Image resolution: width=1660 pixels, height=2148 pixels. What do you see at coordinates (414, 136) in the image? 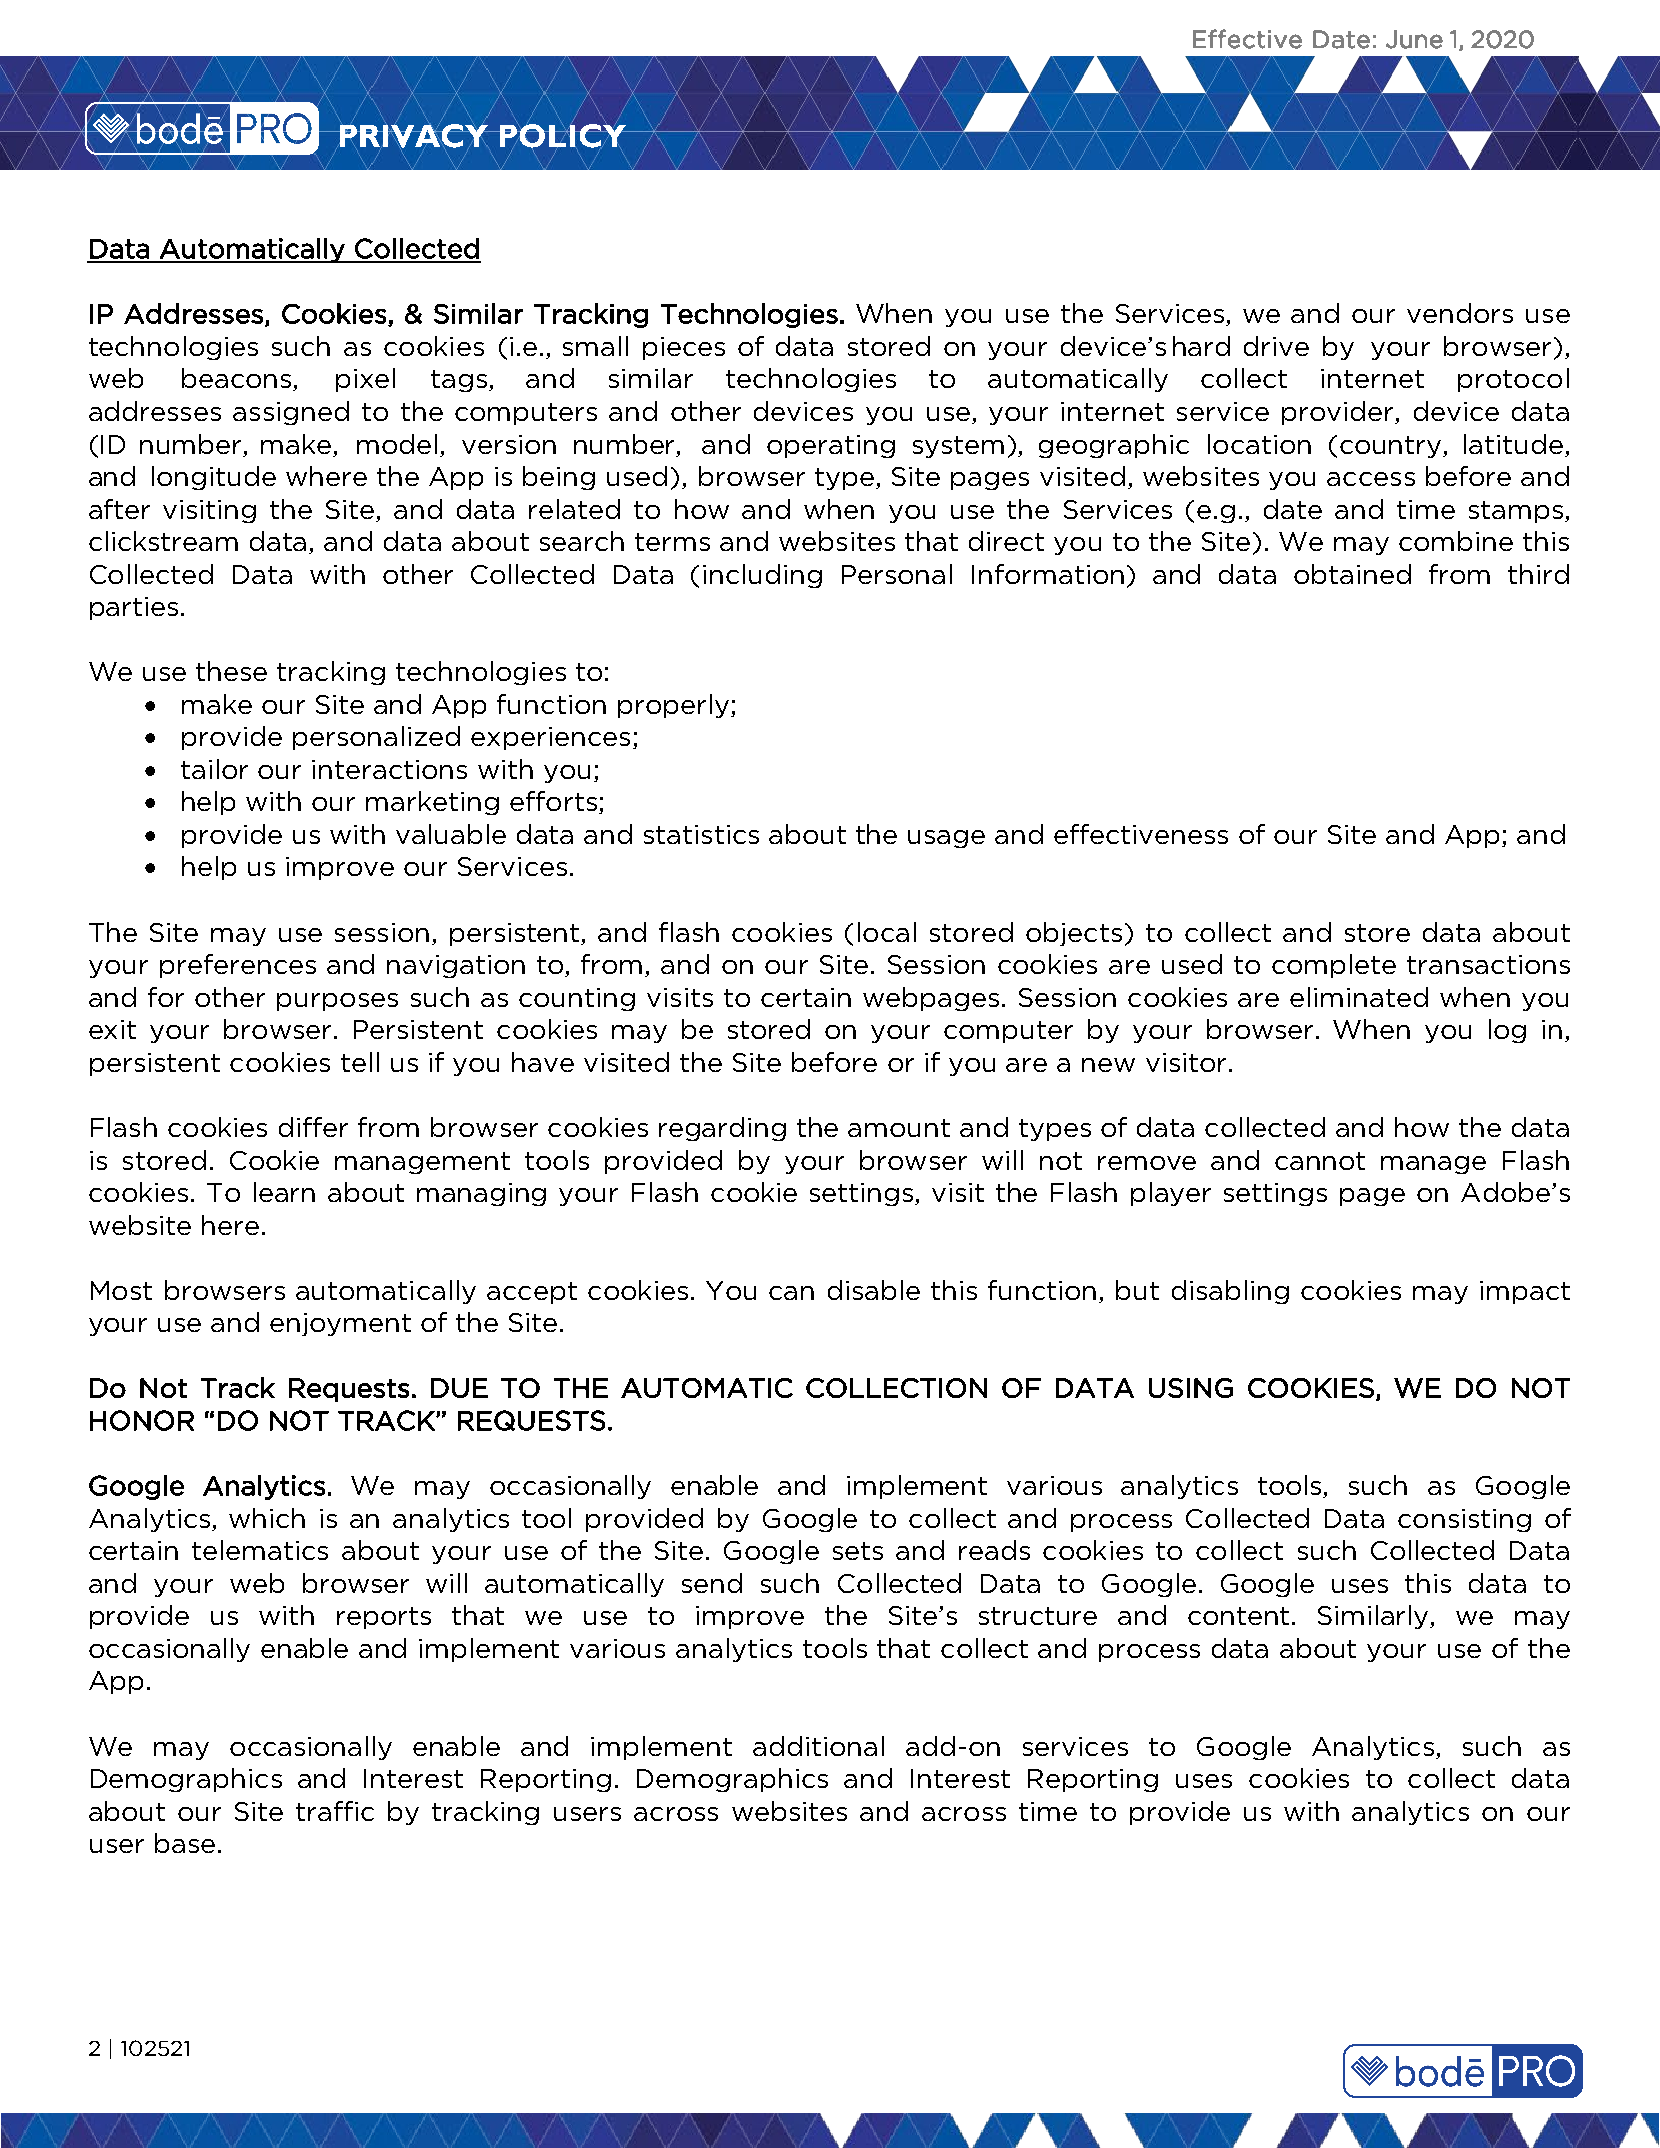
I see `PRIVACY` at bounding box center [414, 136].
